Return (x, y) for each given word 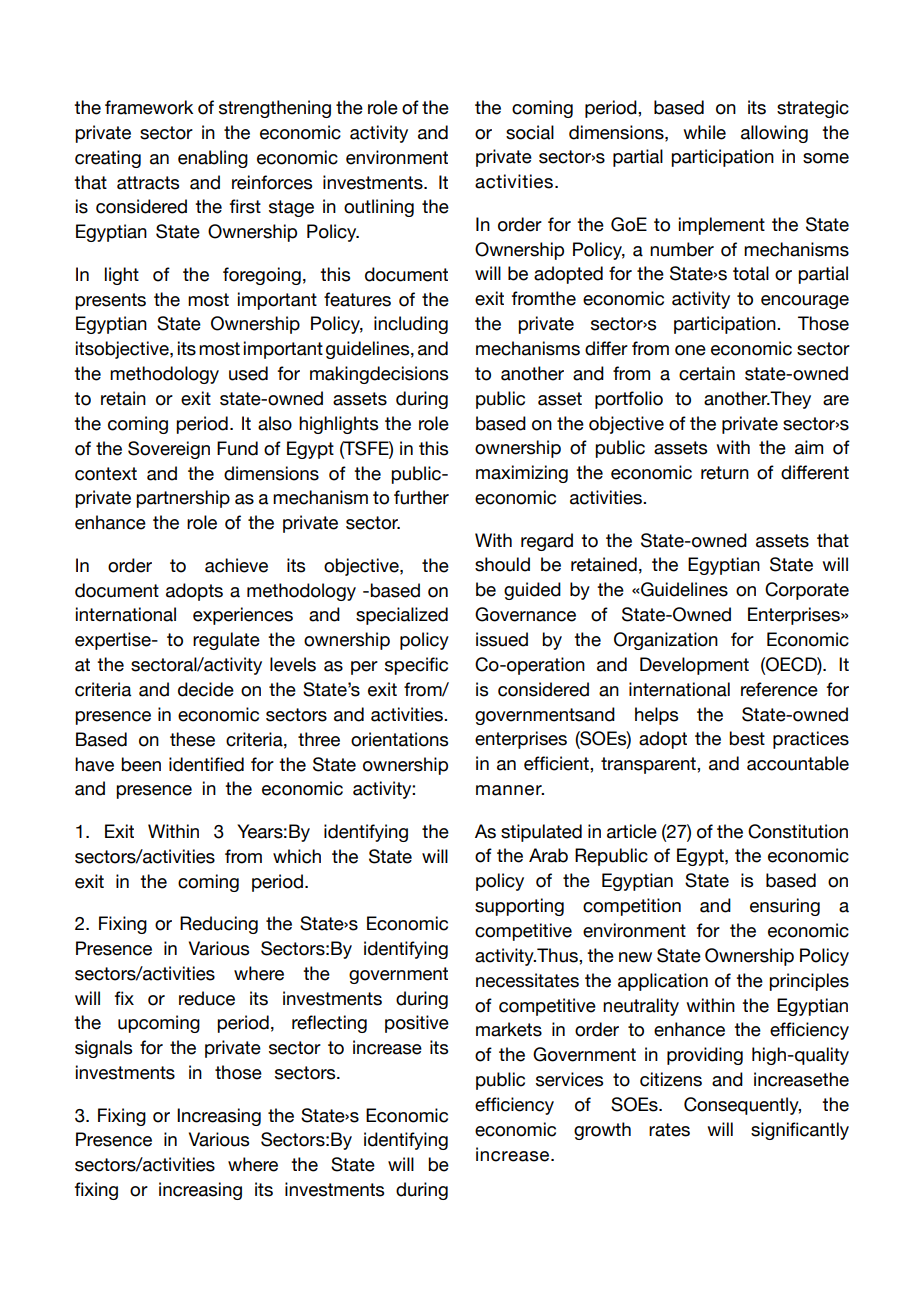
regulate (226, 641)
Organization (666, 641)
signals (103, 1049)
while (704, 132)
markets (509, 1029)
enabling (213, 159)
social (530, 132)
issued (502, 639)
